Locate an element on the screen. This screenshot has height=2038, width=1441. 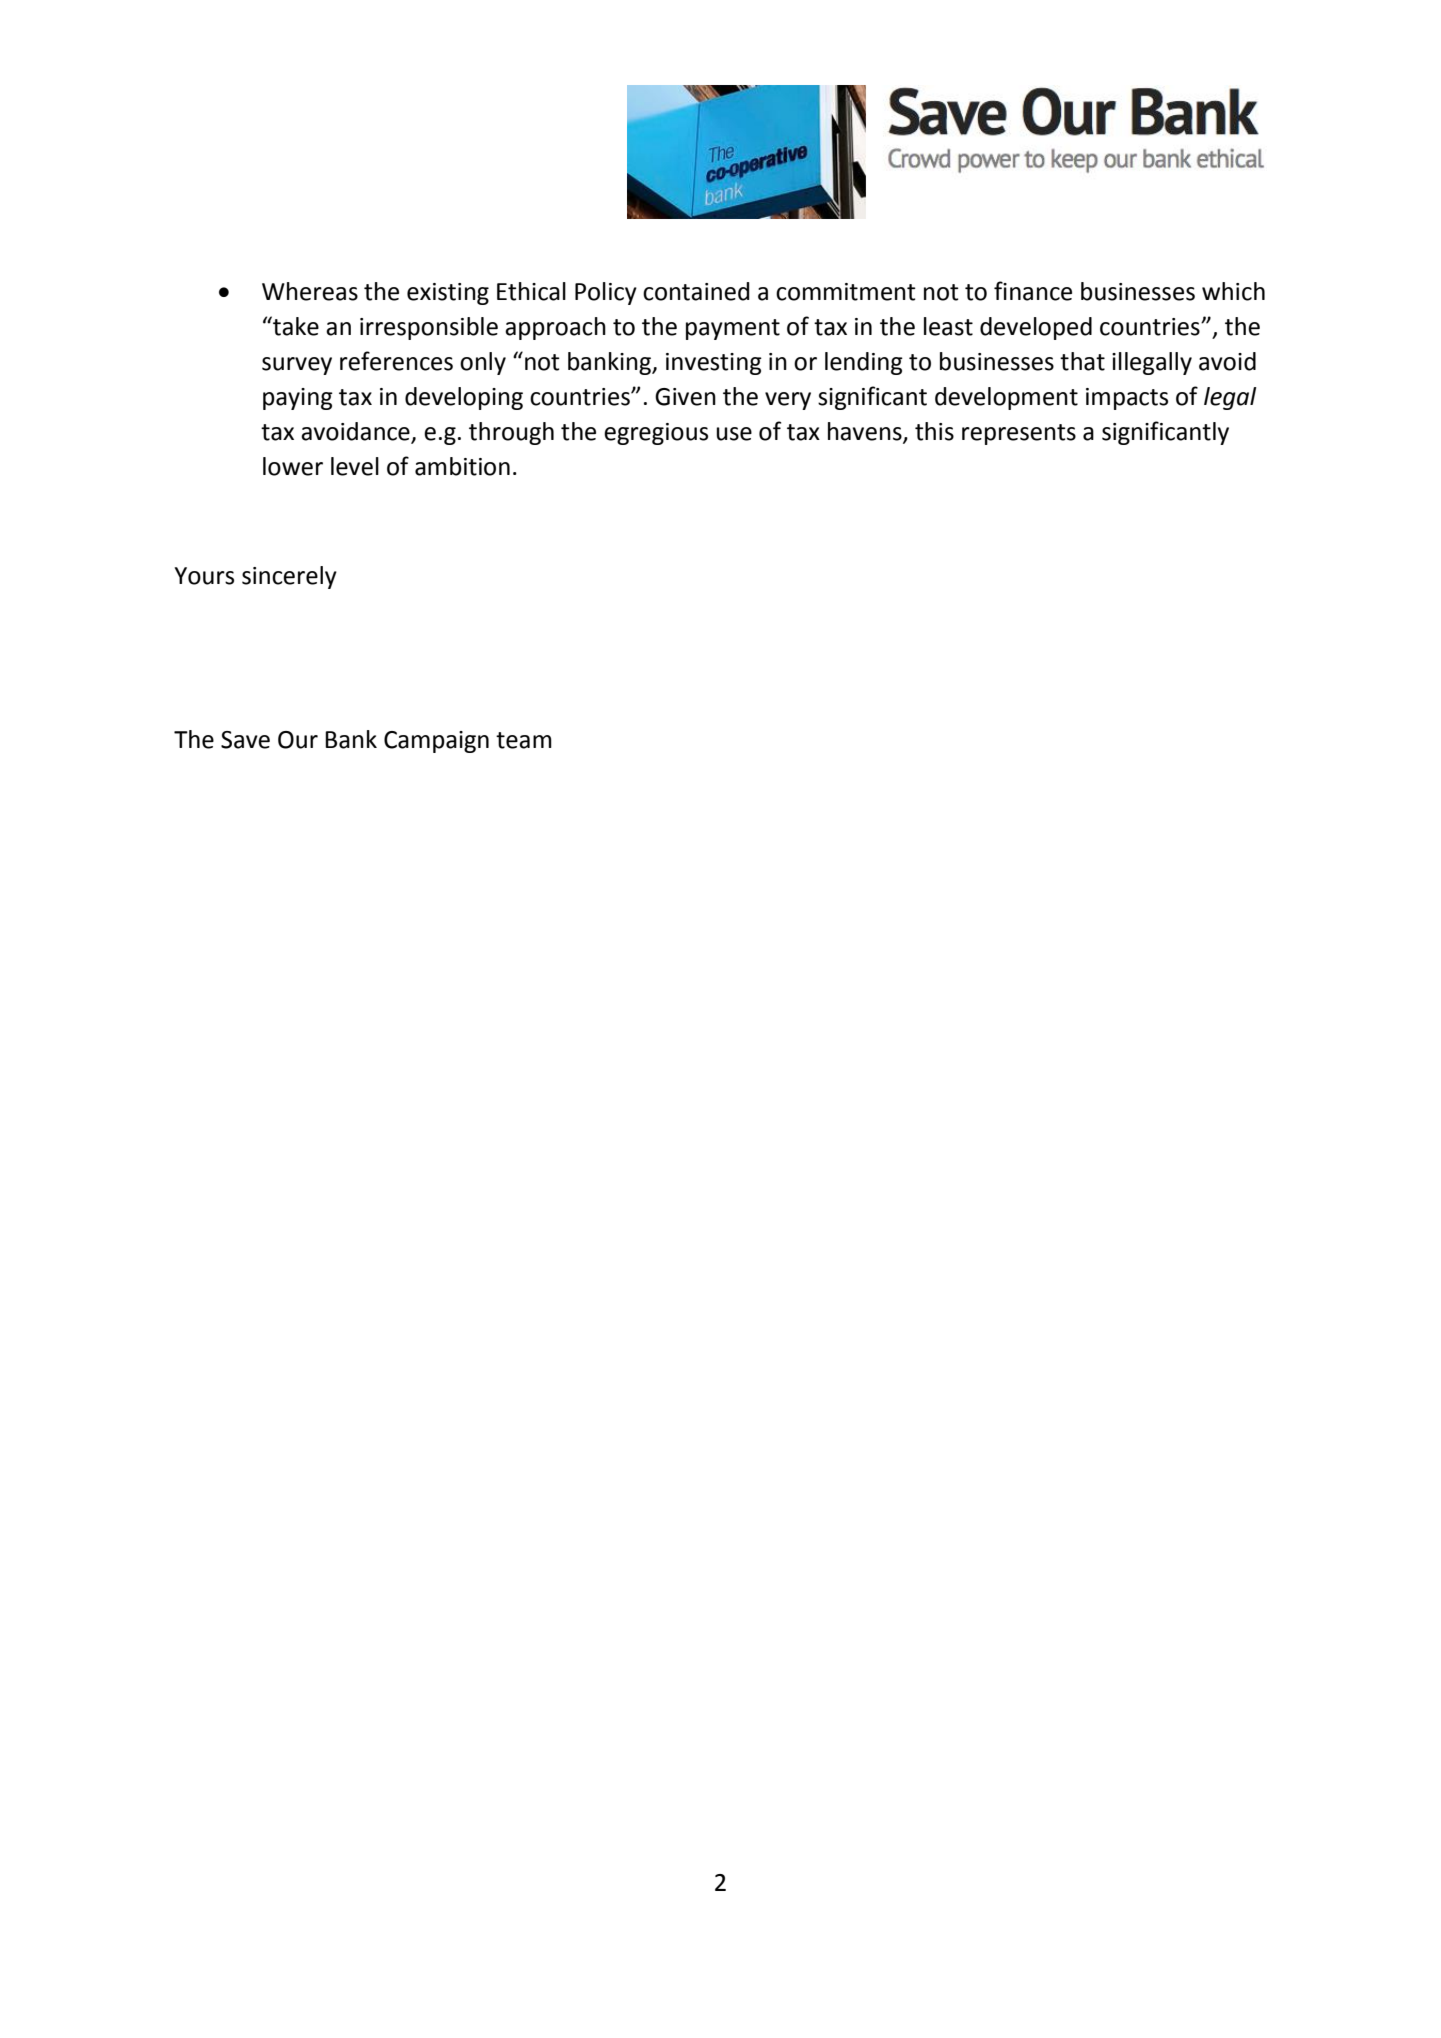
ambition is located at coordinates (462, 466).
